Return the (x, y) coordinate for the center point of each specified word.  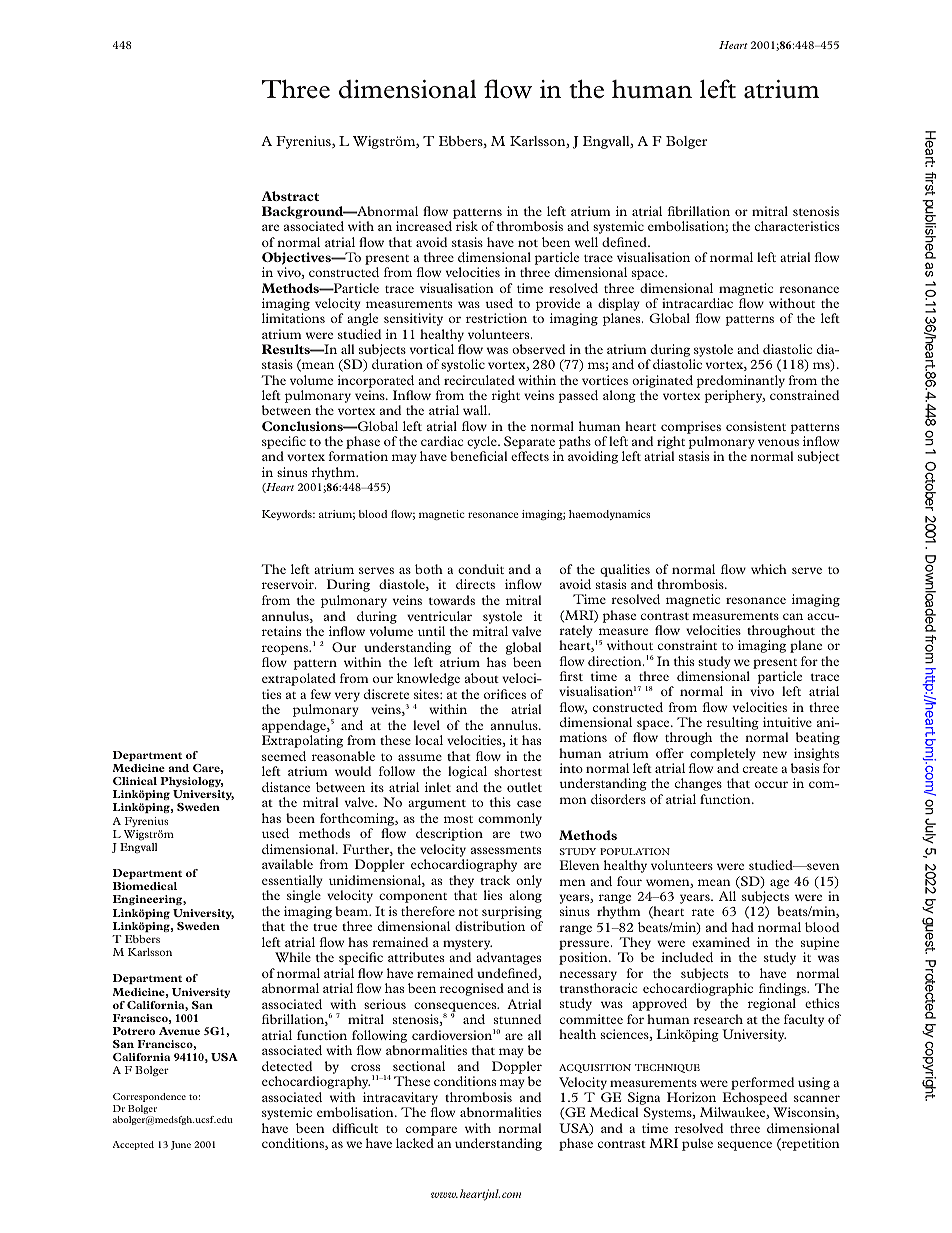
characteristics (797, 226)
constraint (687, 645)
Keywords (288, 515)
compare (431, 1131)
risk (467, 226)
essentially (292, 881)
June (181, 1145)
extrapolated (299, 679)
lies (493, 895)
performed (763, 1083)
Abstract (290, 196)
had (743, 927)
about (482, 678)
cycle (483, 444)
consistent (756, 426)
